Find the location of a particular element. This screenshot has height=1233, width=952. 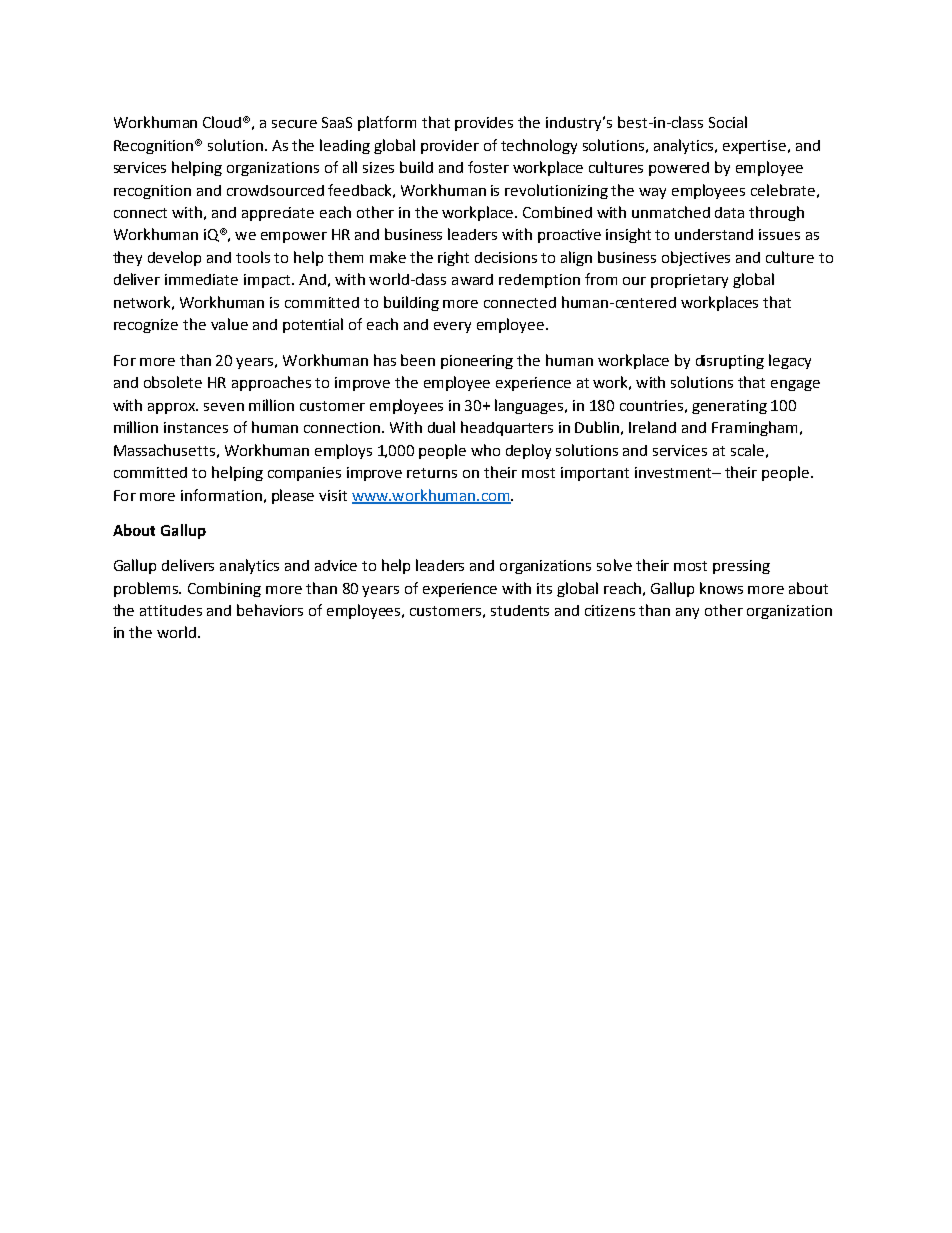

Social is located at coordinates (728, 122).
